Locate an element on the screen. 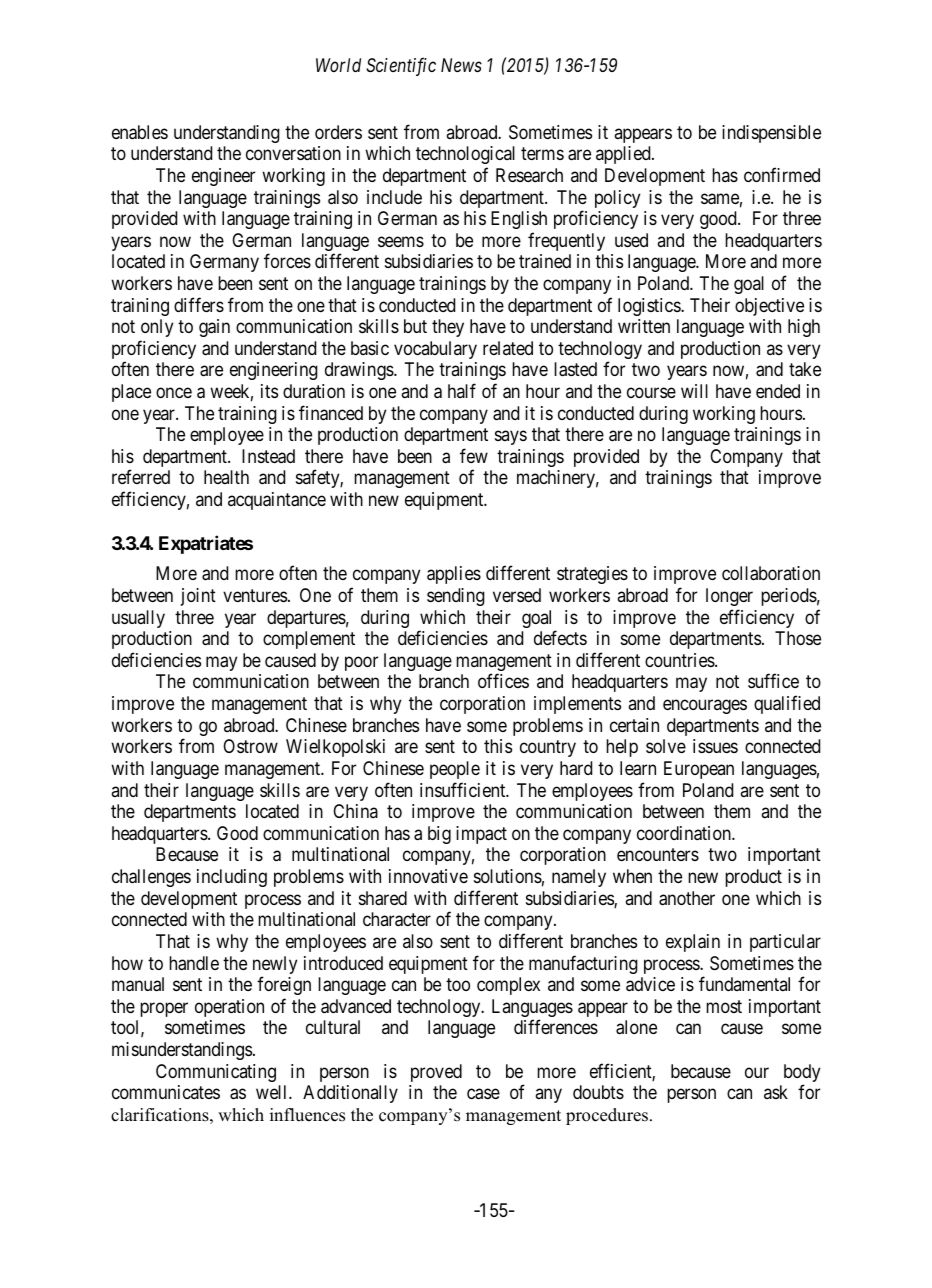 This screenshot has height=1288, width=932. News is located at coordinates (461, 65).
